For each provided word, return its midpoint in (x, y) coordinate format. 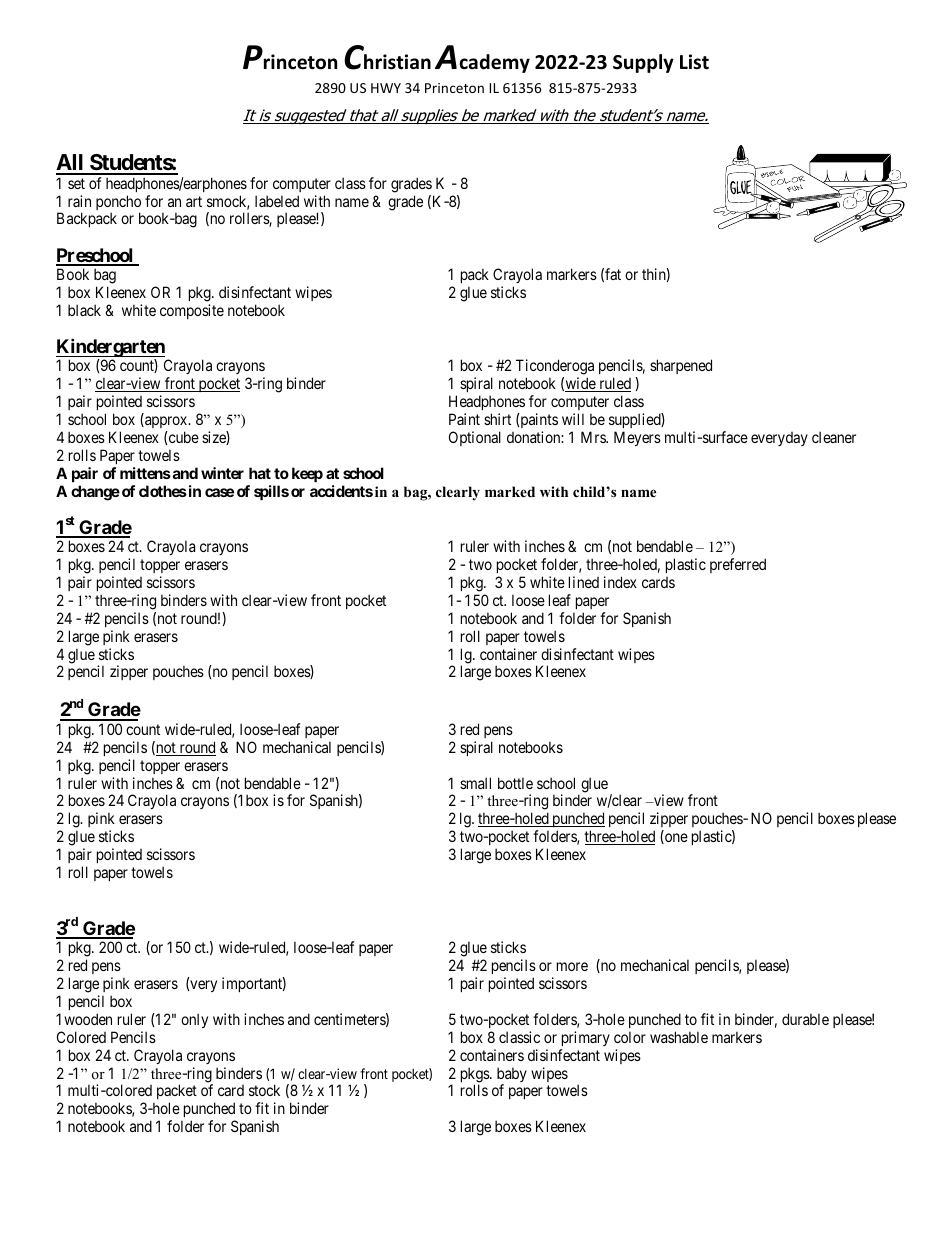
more (572, 966)
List (694, 62)
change (95, 493)
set (76, 183)
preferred (738, 565)
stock (264, 1090)
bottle (515, 783)
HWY (386, 88)
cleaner (834, 437)
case (219, 492)
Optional (475, 438)
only (194, 1020)
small (475, 783)
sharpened (681, 366)
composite (192, 311)
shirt (497, 419)
